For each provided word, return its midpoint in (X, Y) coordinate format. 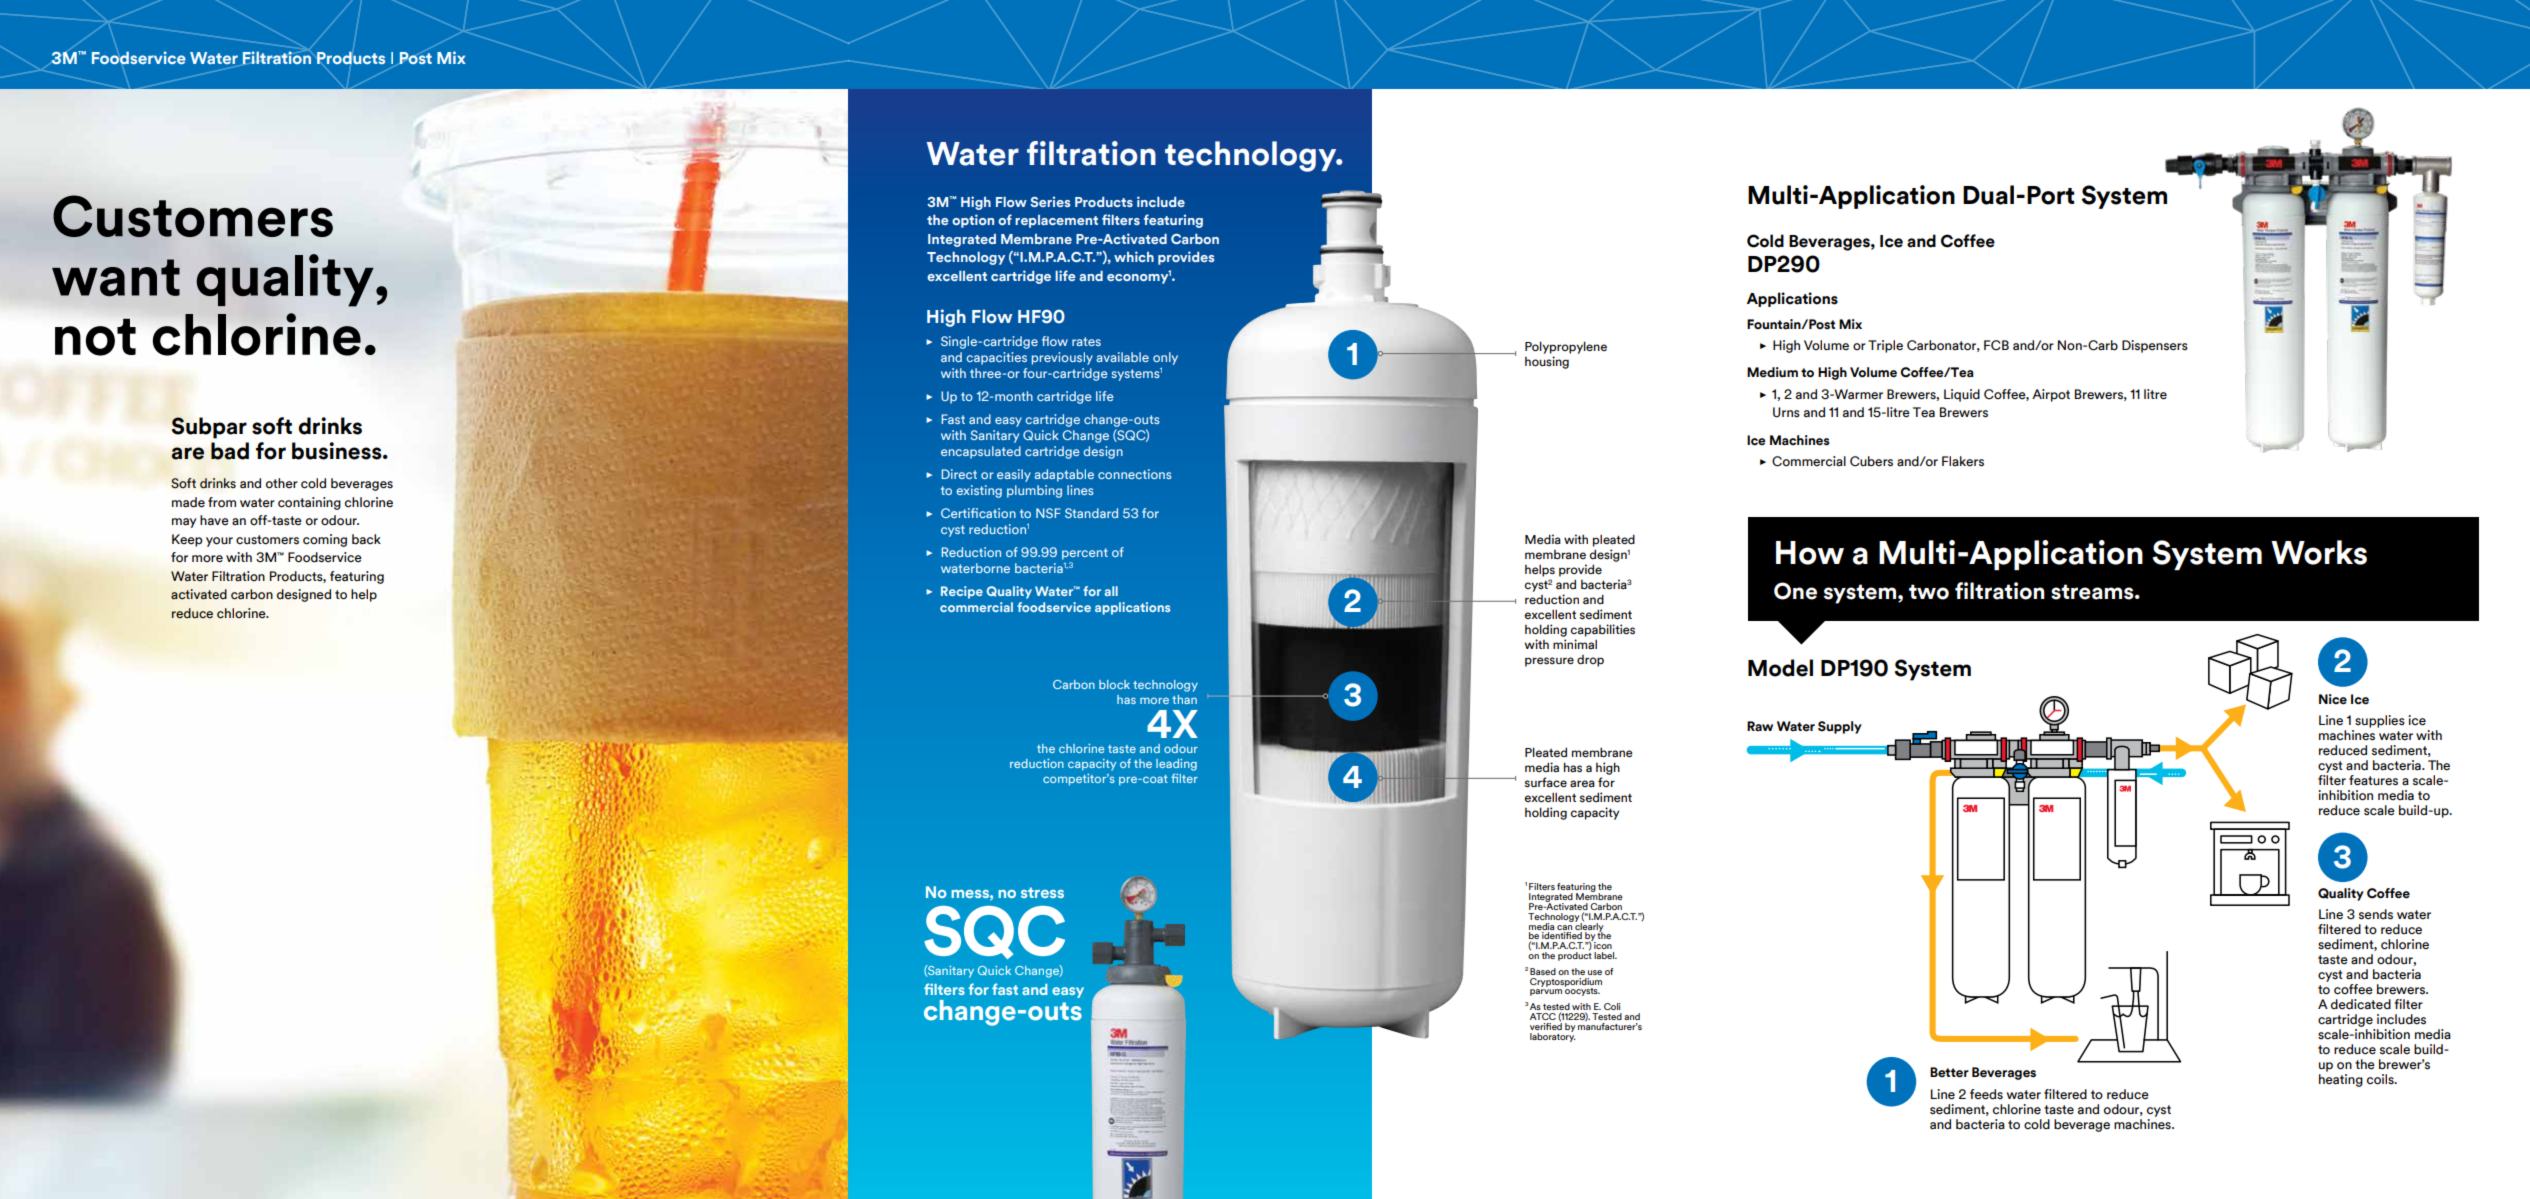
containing (309, 503)
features (2373, 780)
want (116, 277)
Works (2319, 552)
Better (1949, 1072)
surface (1546, 782)
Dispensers (2155, 346)
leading (1176, 765)
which (1134, 256)
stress (1042, 892)
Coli (1612, 1006)
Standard (1091, 513)
